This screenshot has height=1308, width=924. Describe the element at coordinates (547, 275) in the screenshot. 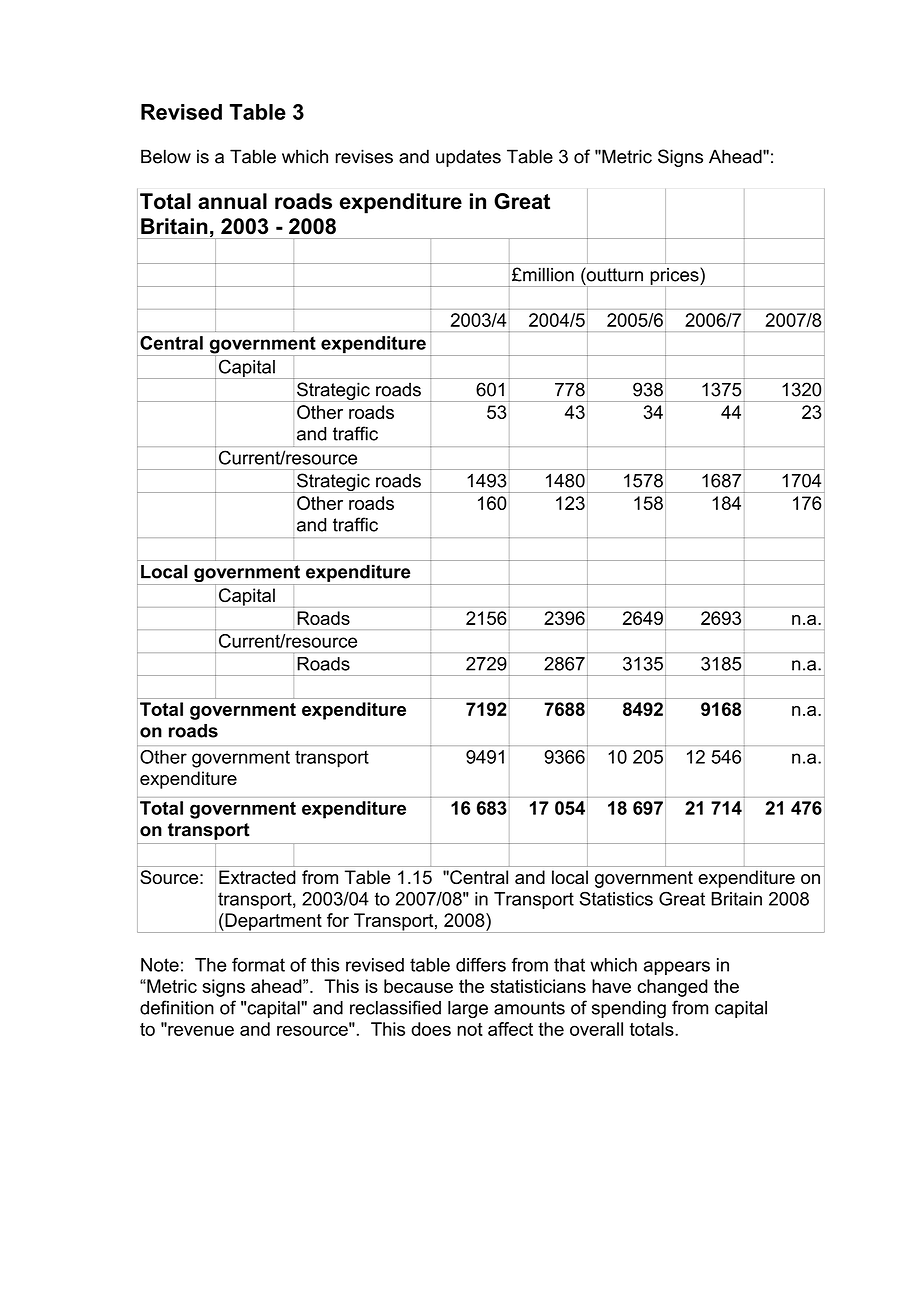

I see `million` at that location.
